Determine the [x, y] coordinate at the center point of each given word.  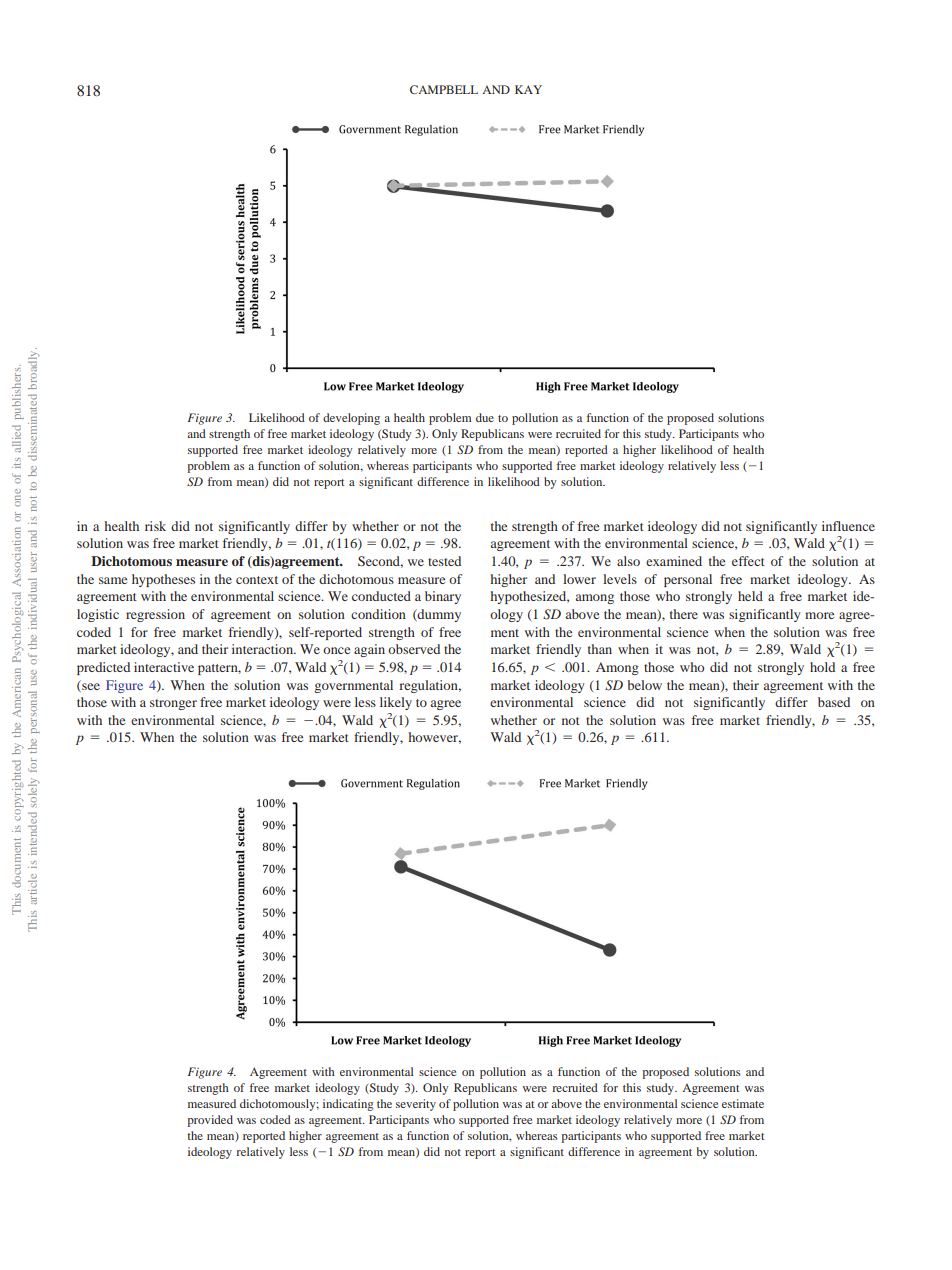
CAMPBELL [444, 89]
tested [444, 561]
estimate [743, 1103]
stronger [173, 704]
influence [848, 526]
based [834, 702]
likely [396, 703]
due [485, 417]
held [750, 596]
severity [416, 1105]
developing [351, 419]
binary [443, 597]
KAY [528, 89]
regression [155, 615]
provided [210, 1121]
